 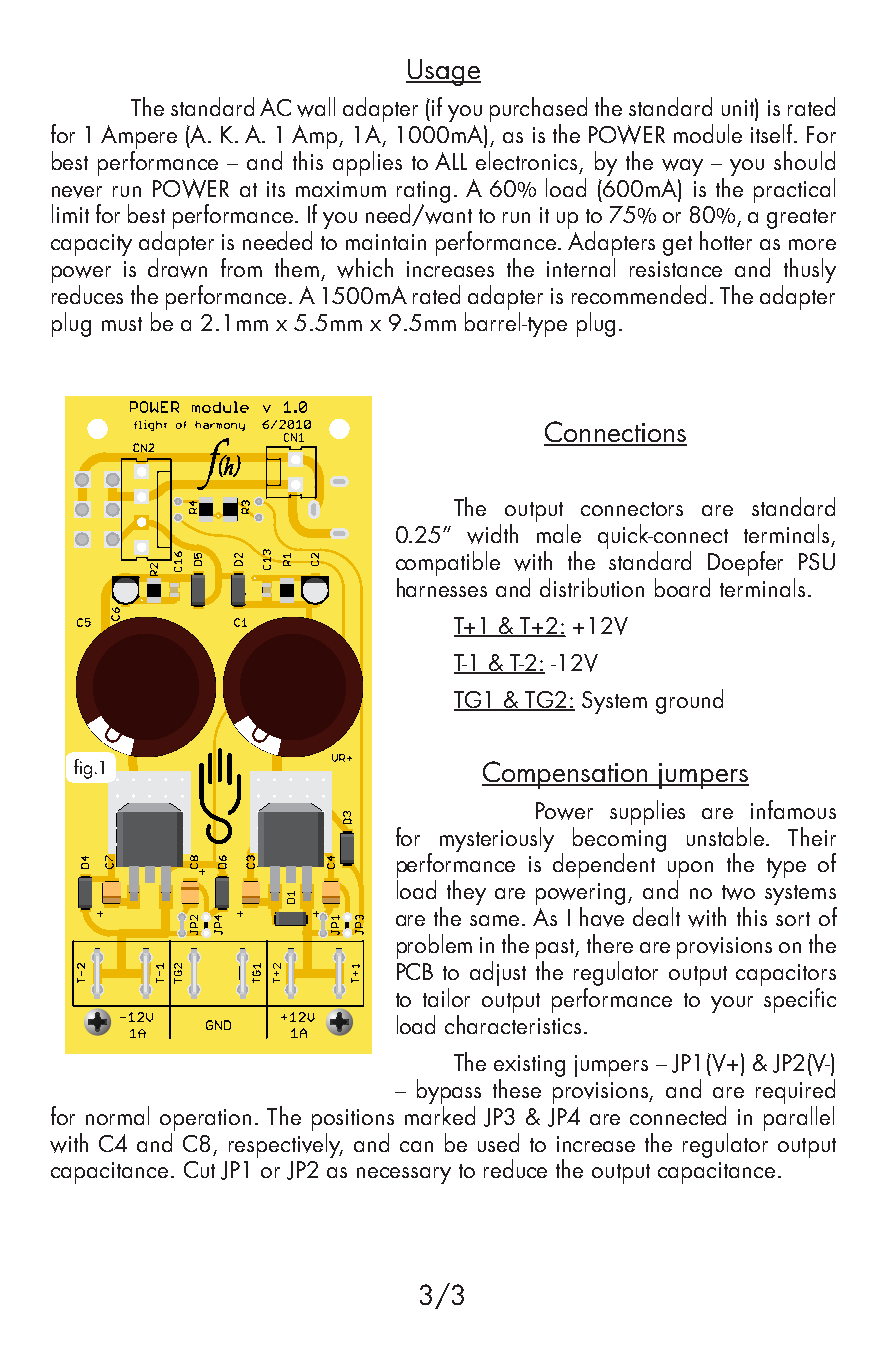 What do you see at coordinates (416, 1146) in the page?
I see `can` at bounding box center [416, 1146].
